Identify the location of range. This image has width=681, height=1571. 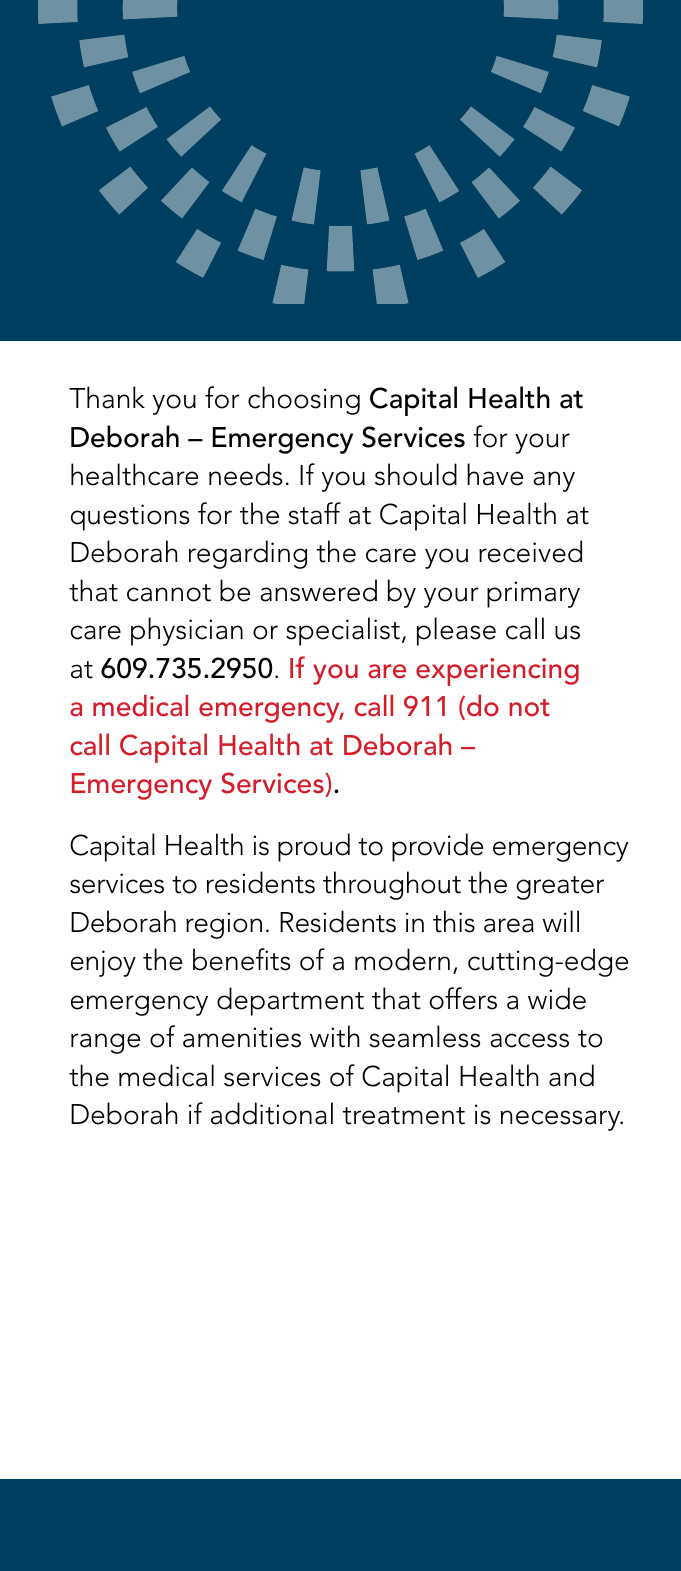
(105, 1043).
